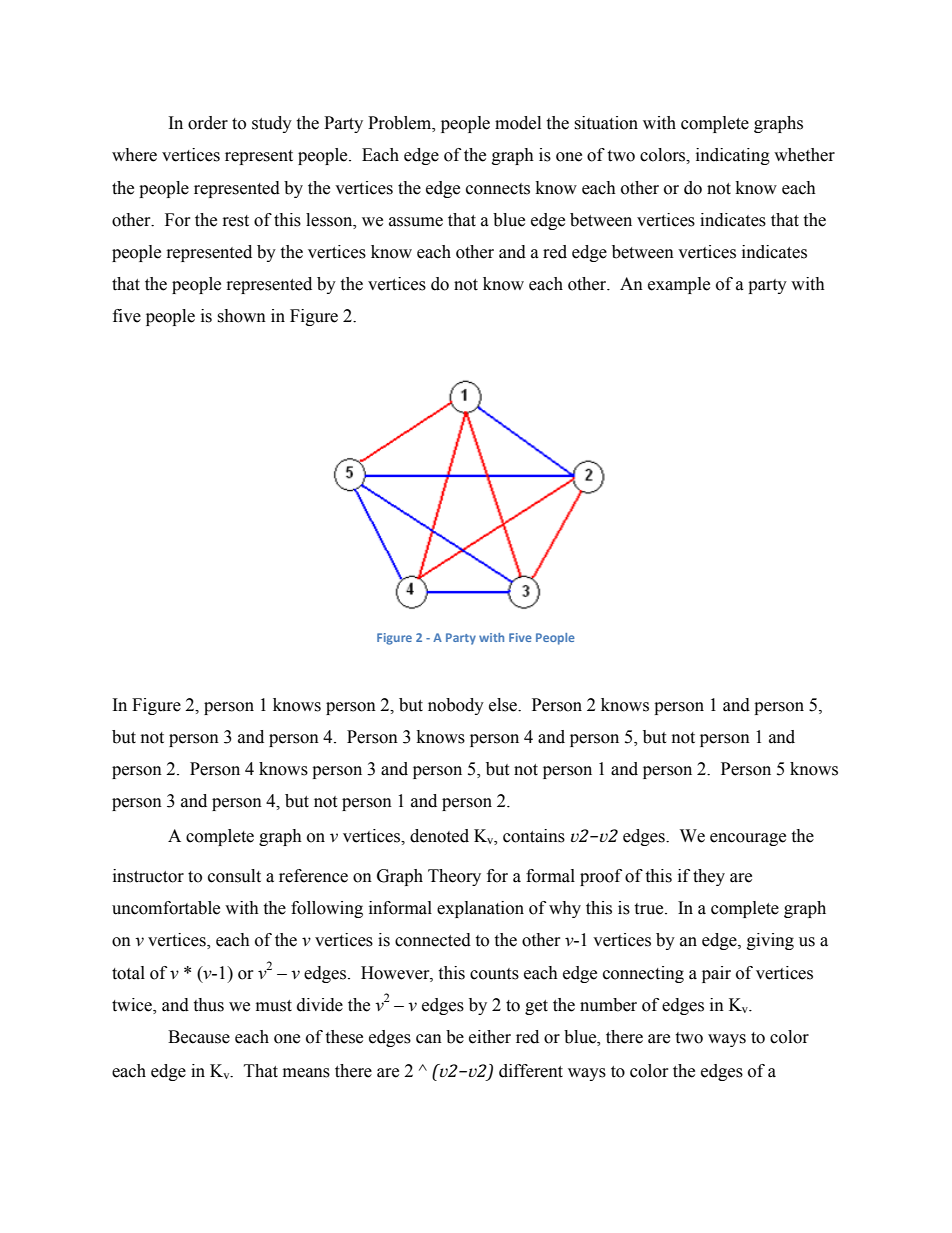 This screenshot has height=1233, width=952. I want to click on Because, so click(199, 1037).
